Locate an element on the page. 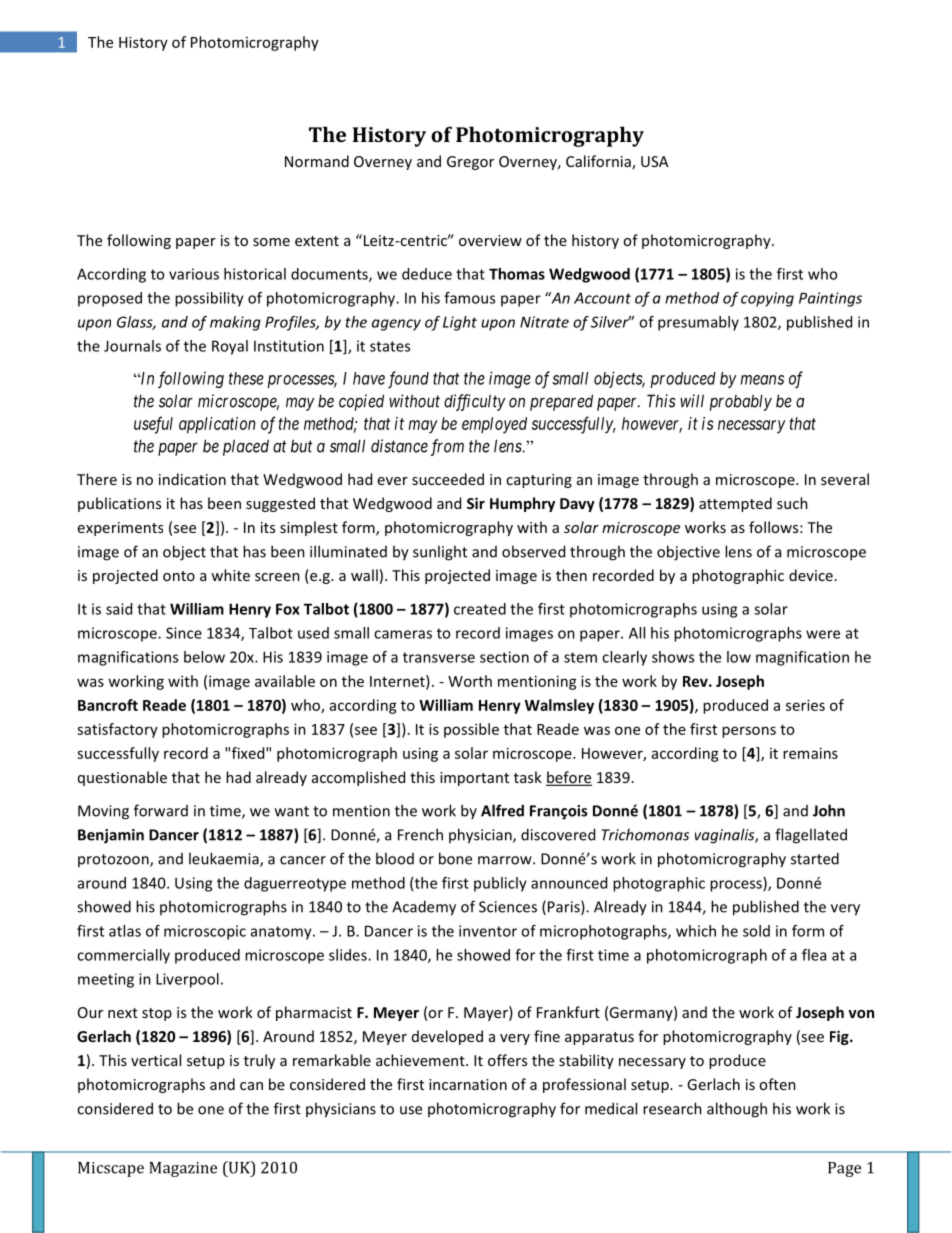 The width and height of the page is (952, 1233). some is located at coordinates (271, 242).
